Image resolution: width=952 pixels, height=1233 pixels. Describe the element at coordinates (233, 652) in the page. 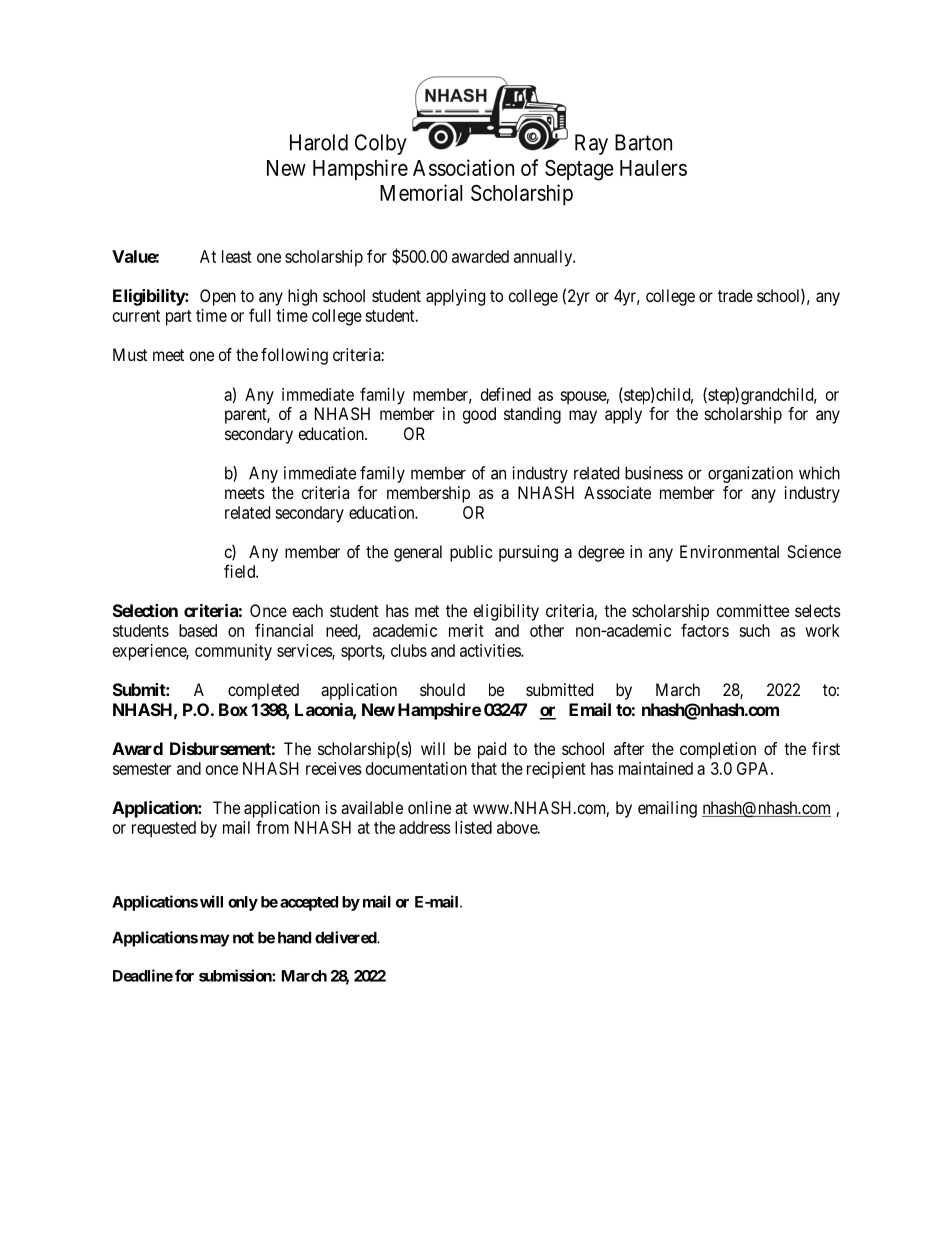

I see `community` at that location.
